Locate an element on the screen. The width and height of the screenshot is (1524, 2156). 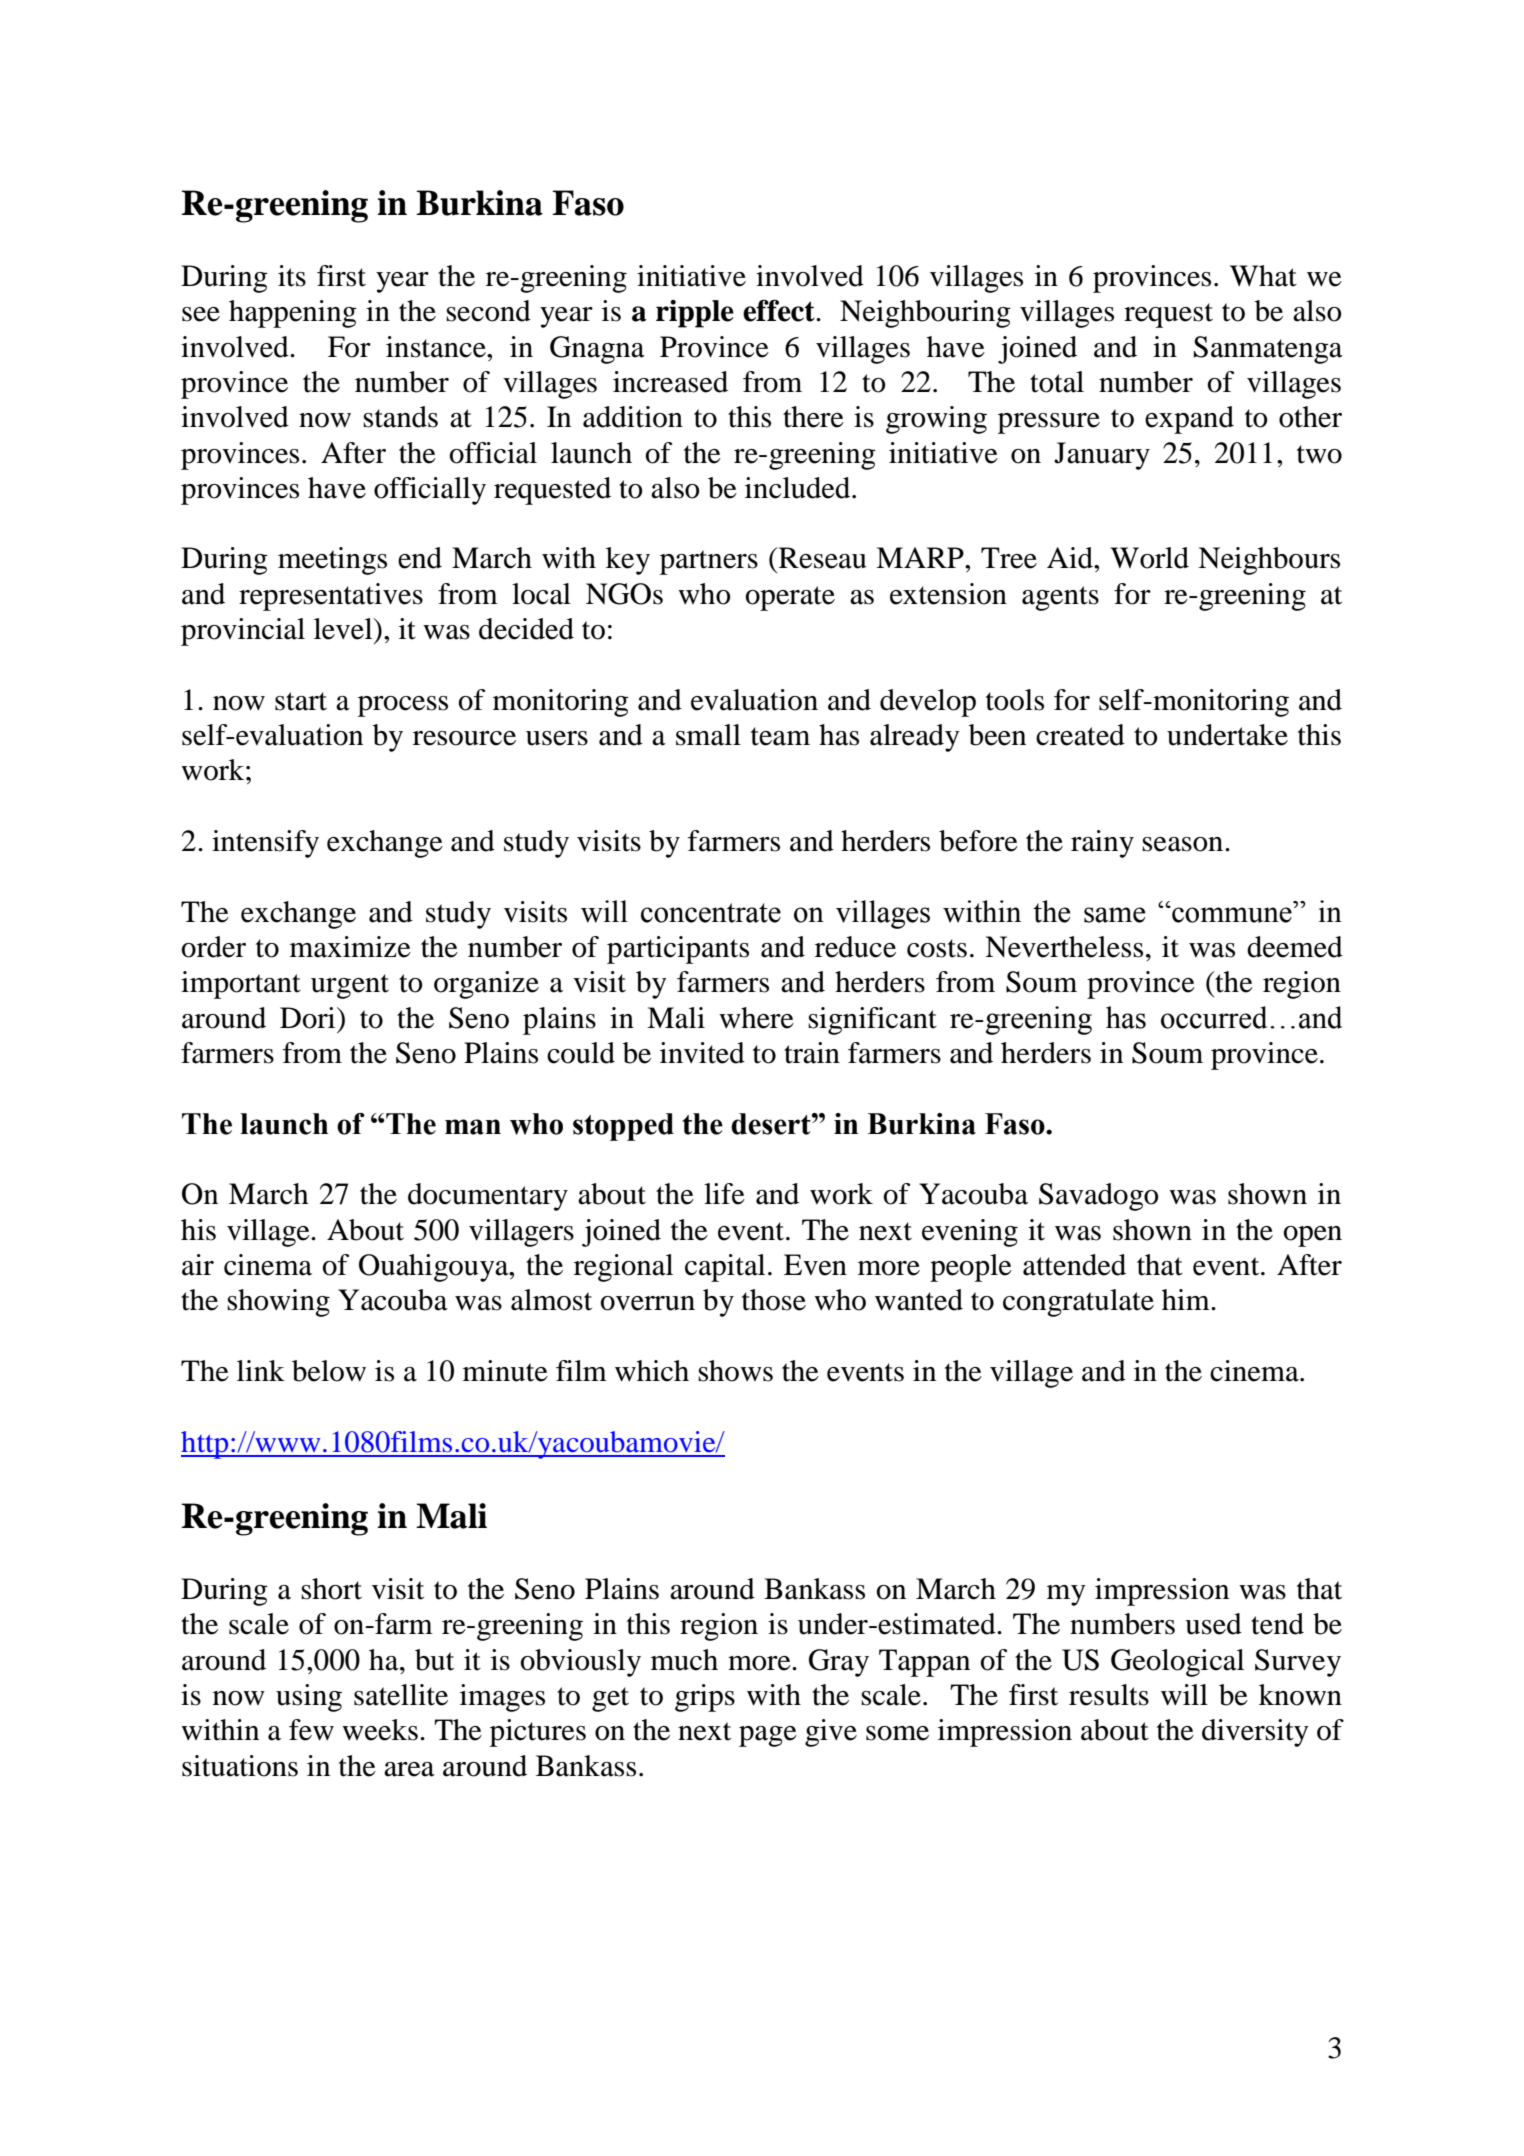
What is located at coordinates (1263, 276).
